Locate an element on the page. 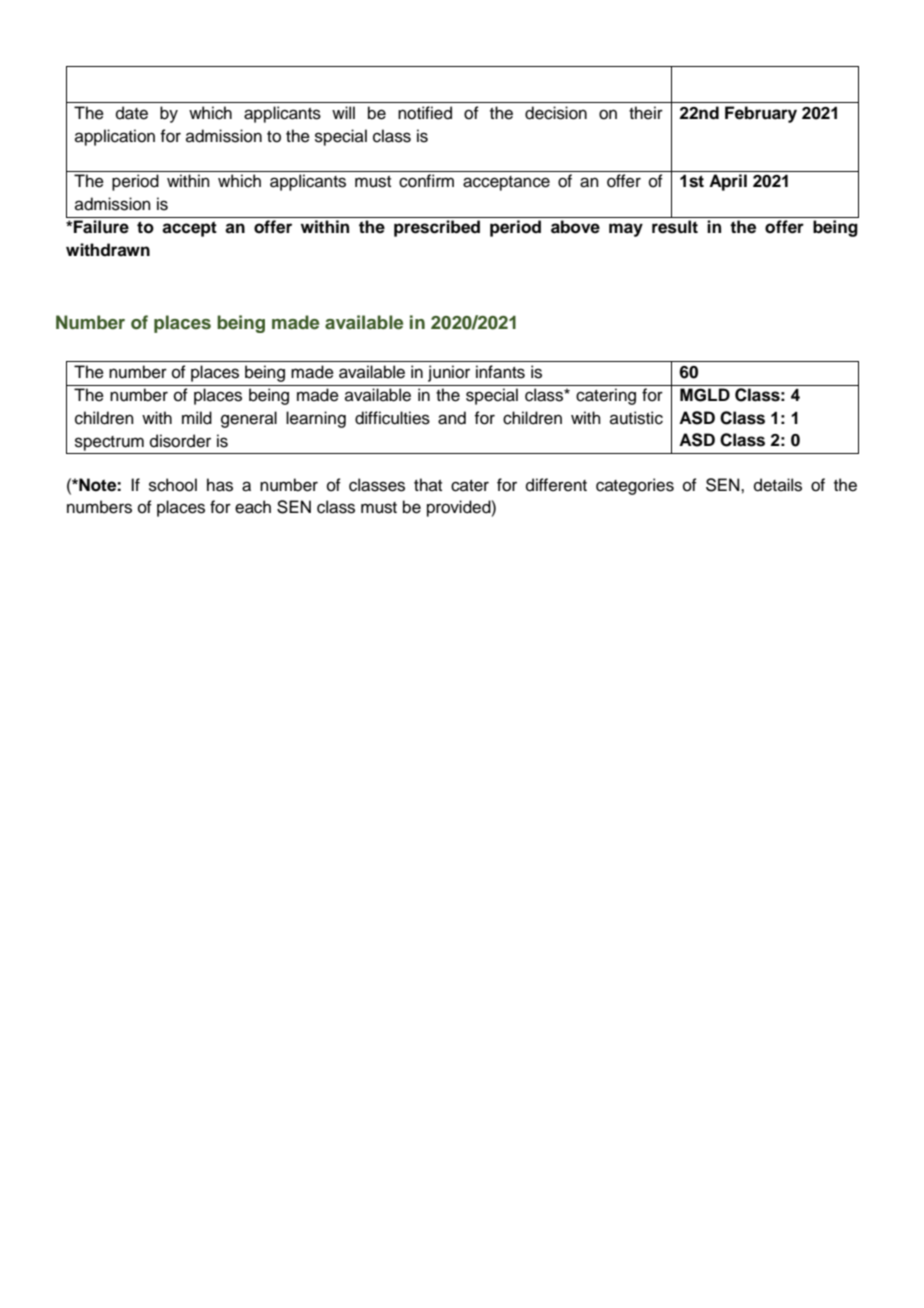 The width and height of the image is (924, 1308). Failure is located at coordinates (101, 227).
